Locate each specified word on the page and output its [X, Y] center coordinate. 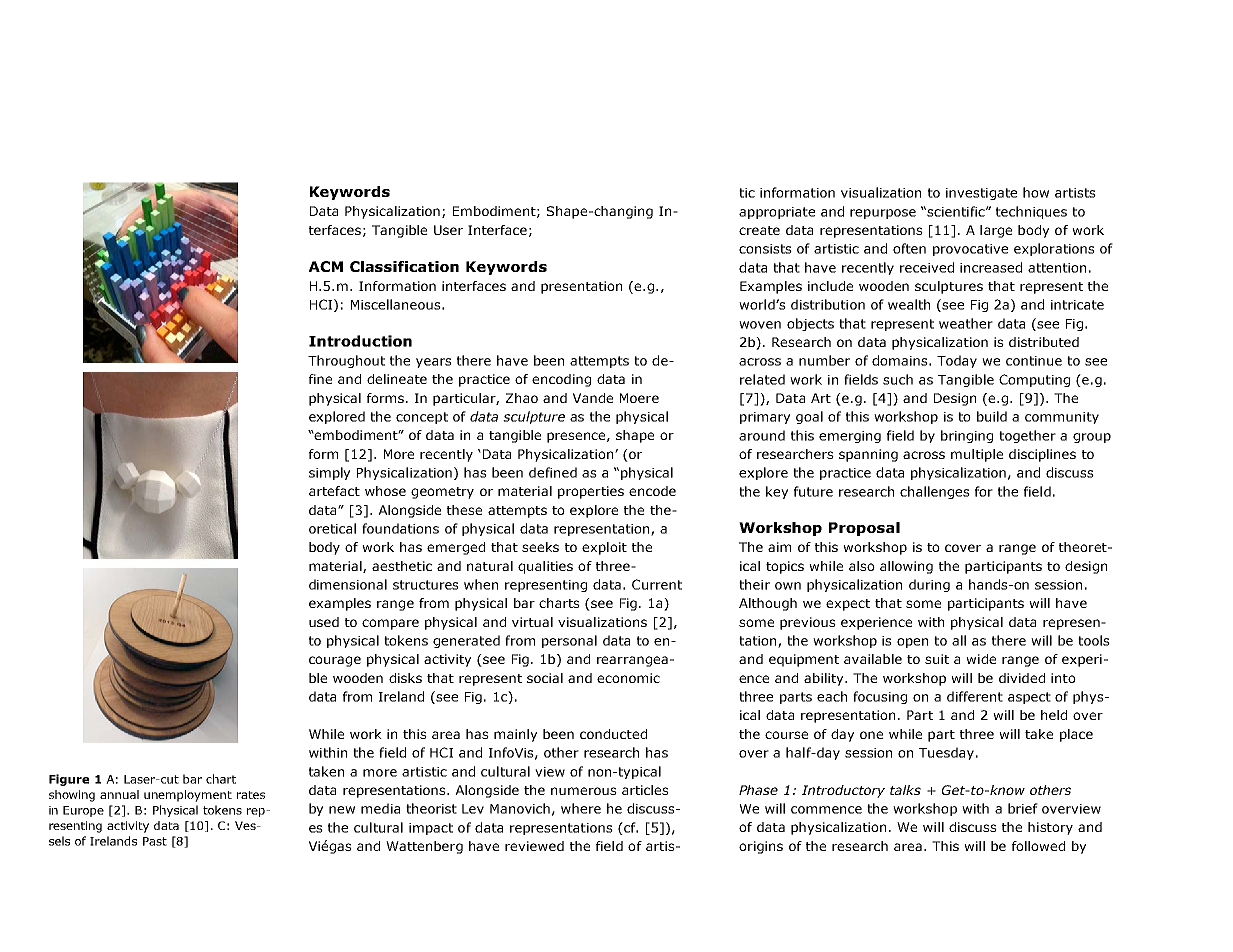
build [992, 416]
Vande [593, 398]
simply [329, 473]
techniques [1031, 212]
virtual [532, 622]
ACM [326, 266]
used [324, 622]
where [581, 808]
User [448, 230]
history [1050, 828]
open [912, 643]
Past [155, 841]
